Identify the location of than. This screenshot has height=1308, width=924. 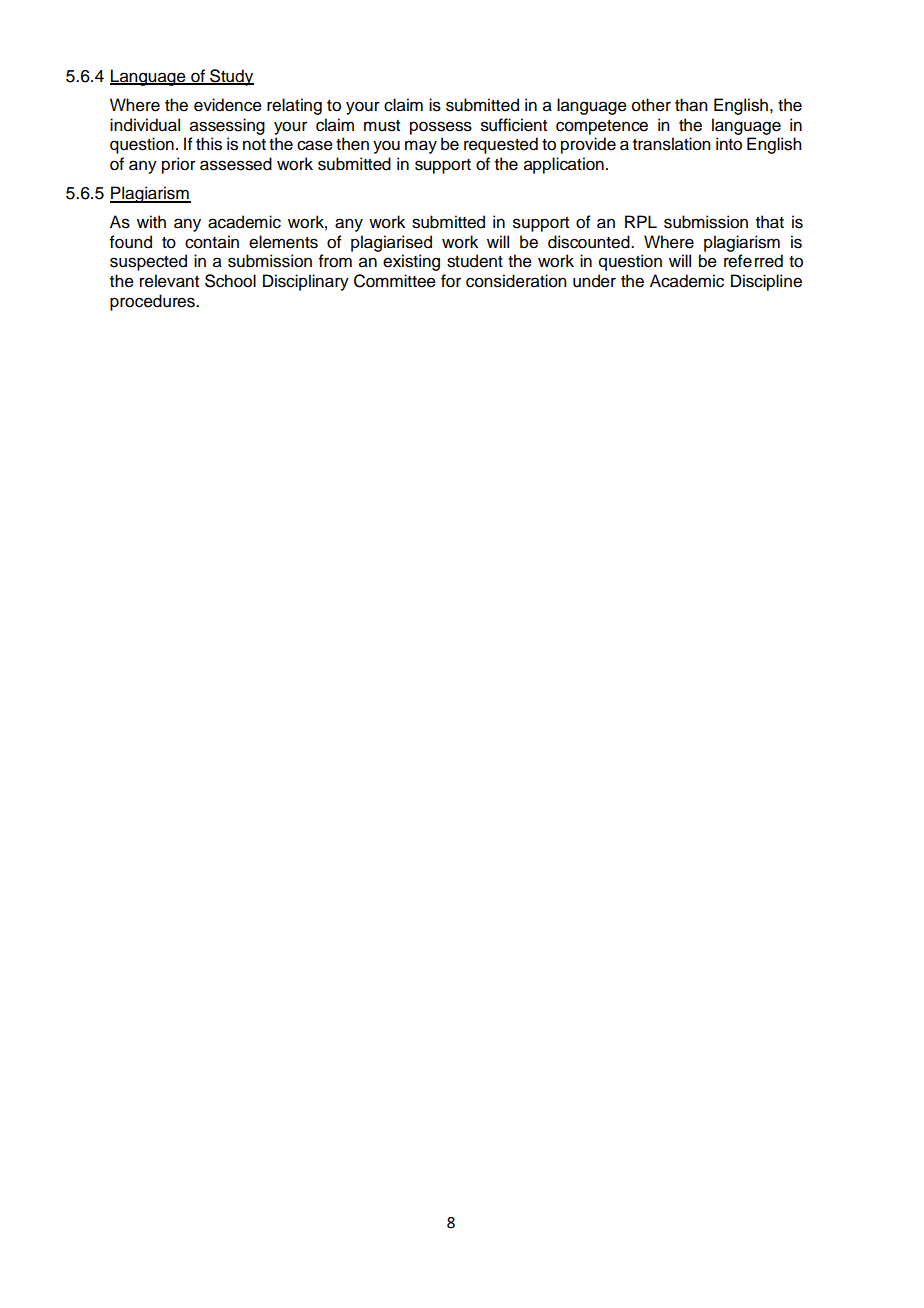
(691, 105).
